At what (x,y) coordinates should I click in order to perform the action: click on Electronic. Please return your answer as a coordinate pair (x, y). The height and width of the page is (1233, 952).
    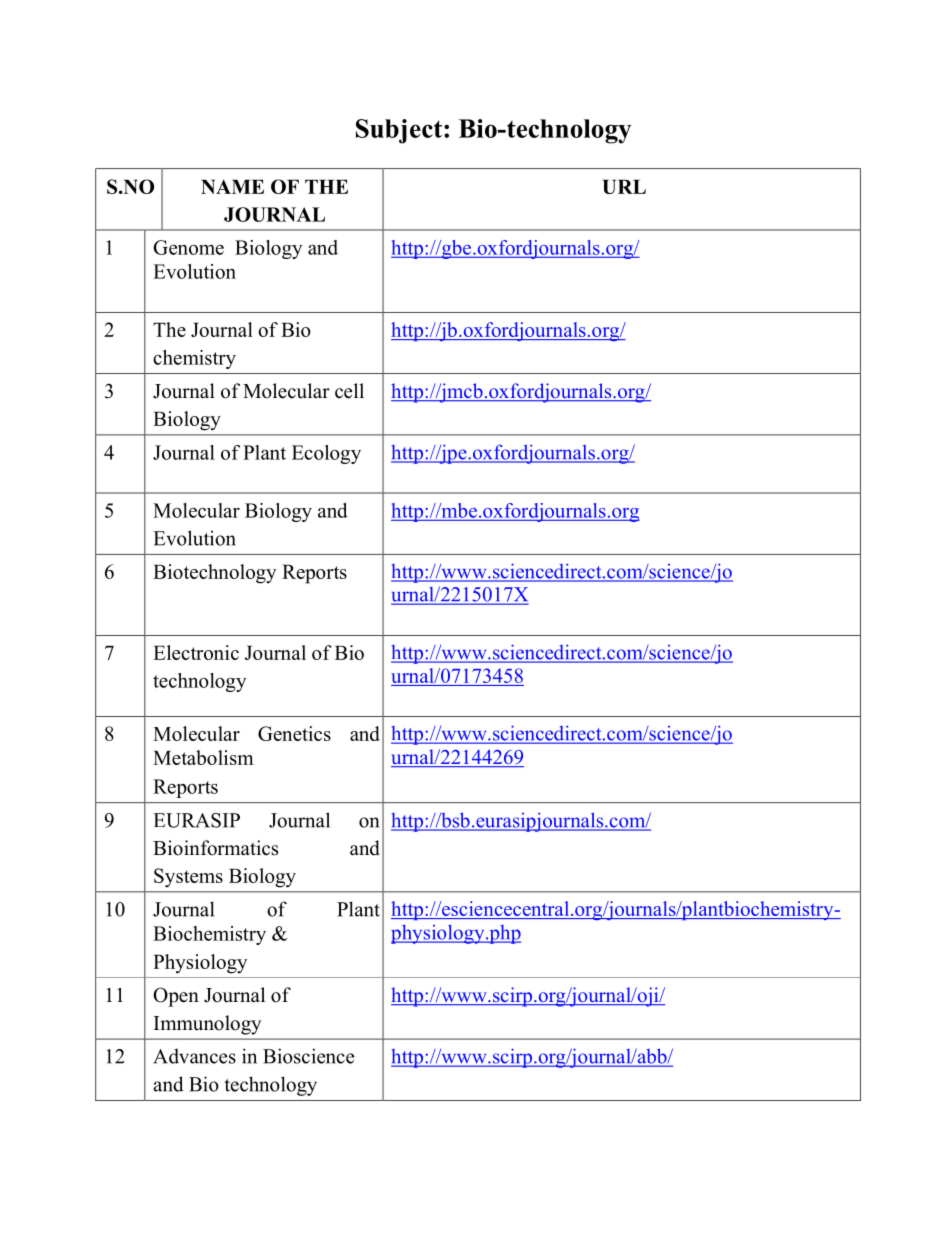
    Looking at the image, I should click on (196, 652).
